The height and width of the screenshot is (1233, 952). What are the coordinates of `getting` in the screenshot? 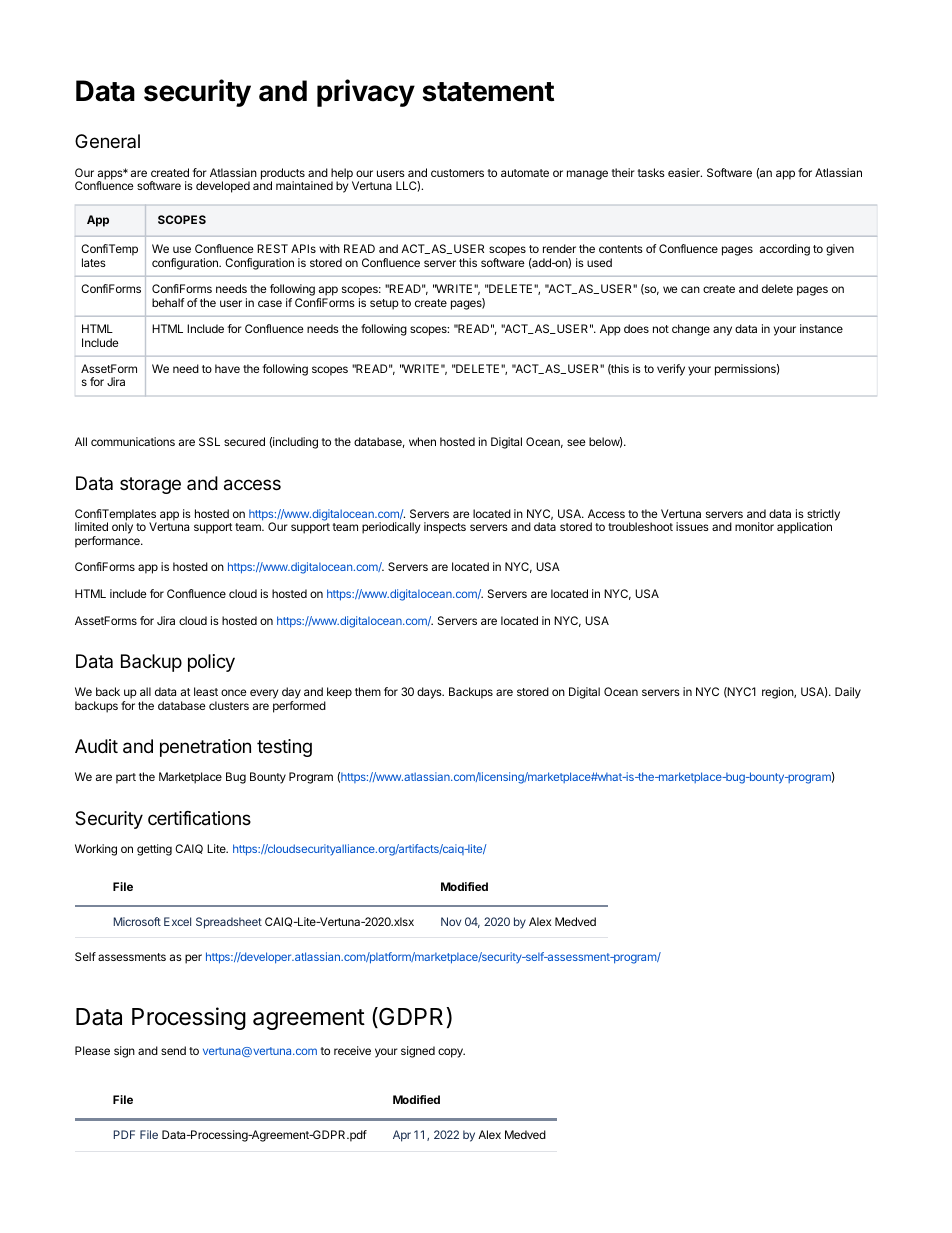 It's located at (154, 850).
